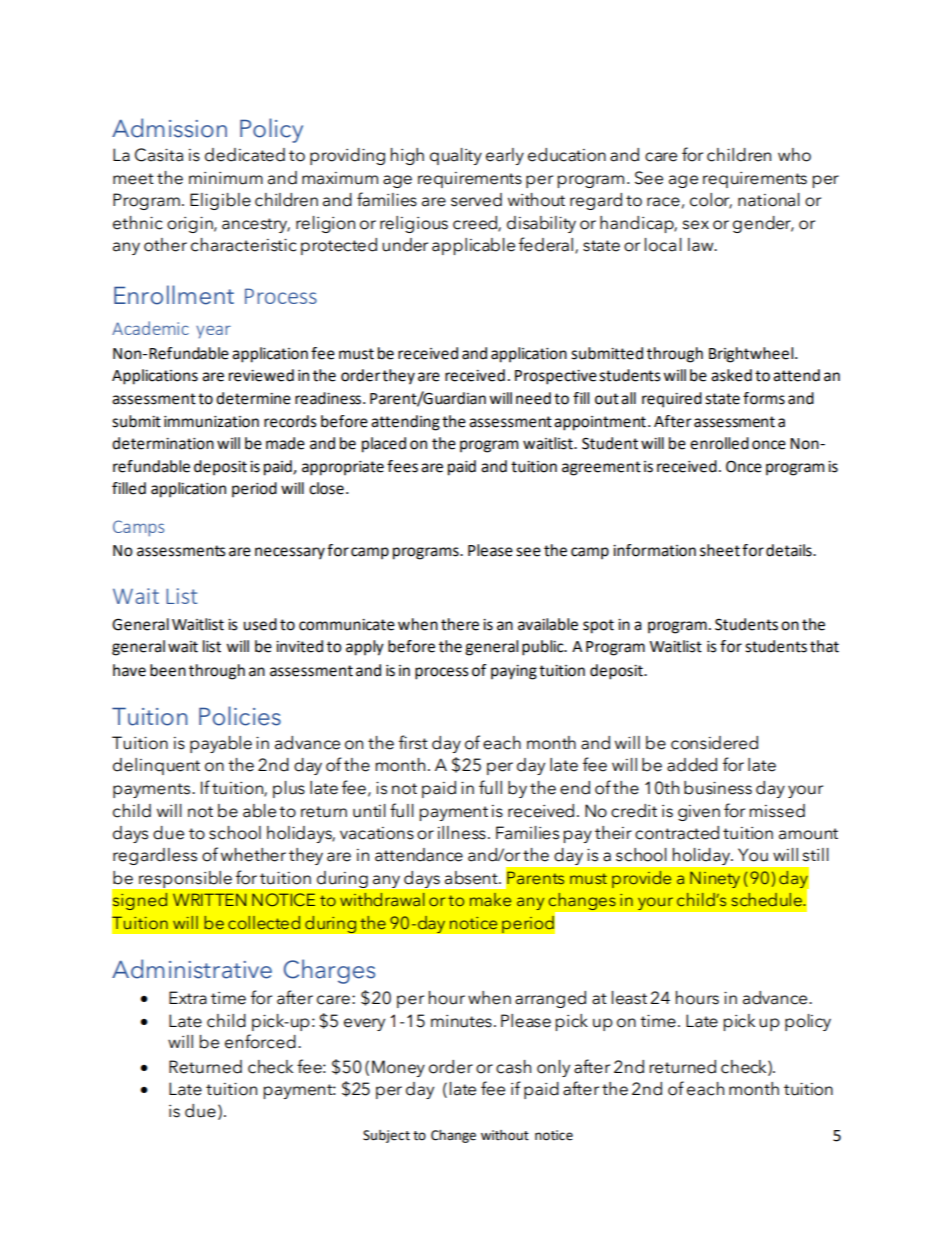  I want to click on Policies, so click(240, 716).
